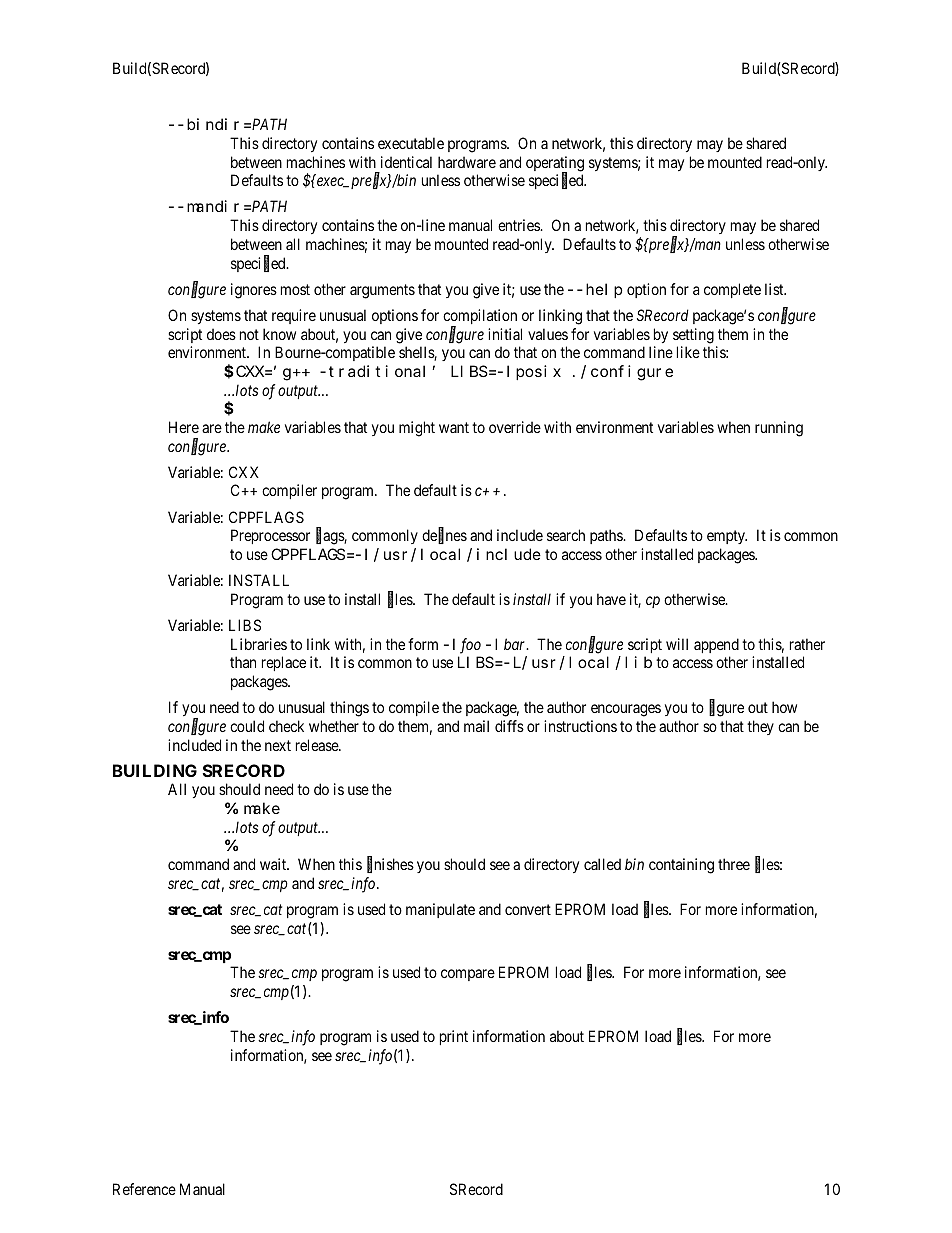  What do you see at coordinates (716, 645) in the screenshot?
I see `append` at bounding box center [716, 645].
